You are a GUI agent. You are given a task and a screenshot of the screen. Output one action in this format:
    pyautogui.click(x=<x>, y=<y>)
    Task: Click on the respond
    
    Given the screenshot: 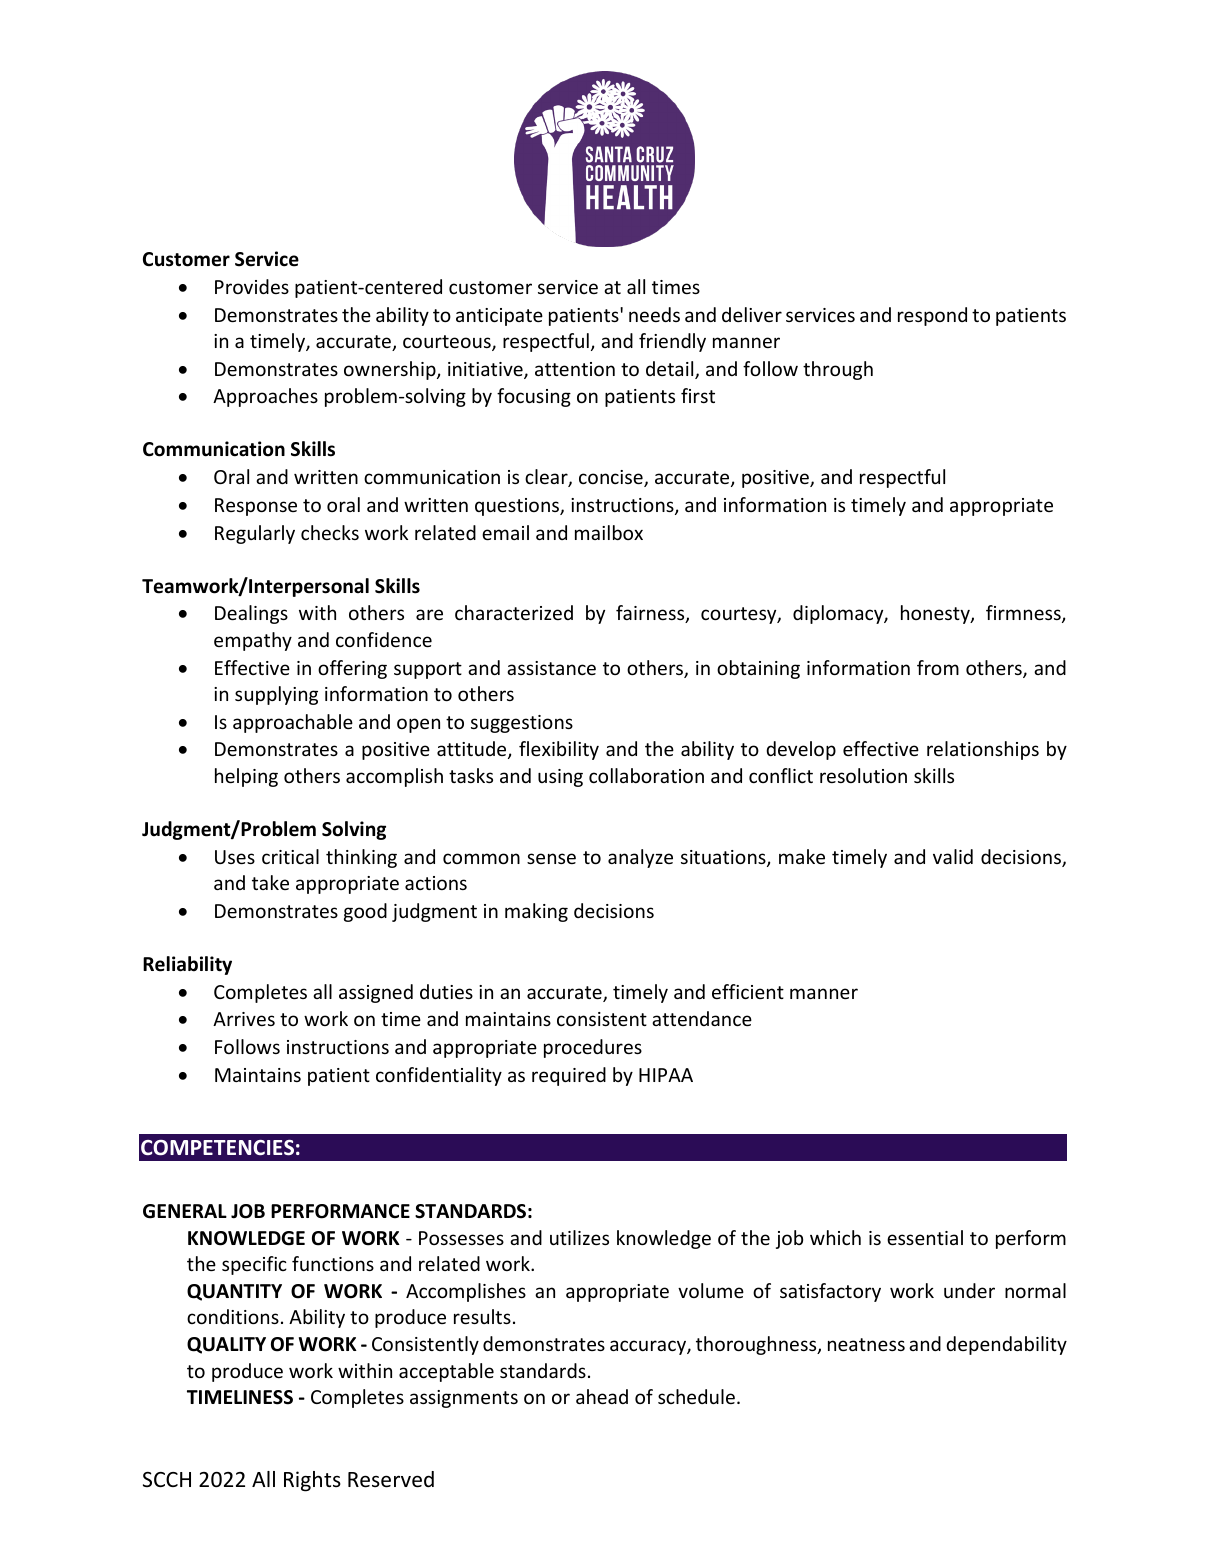 What is the action you would take?
    pyautogui.click(x=932, y=316)
